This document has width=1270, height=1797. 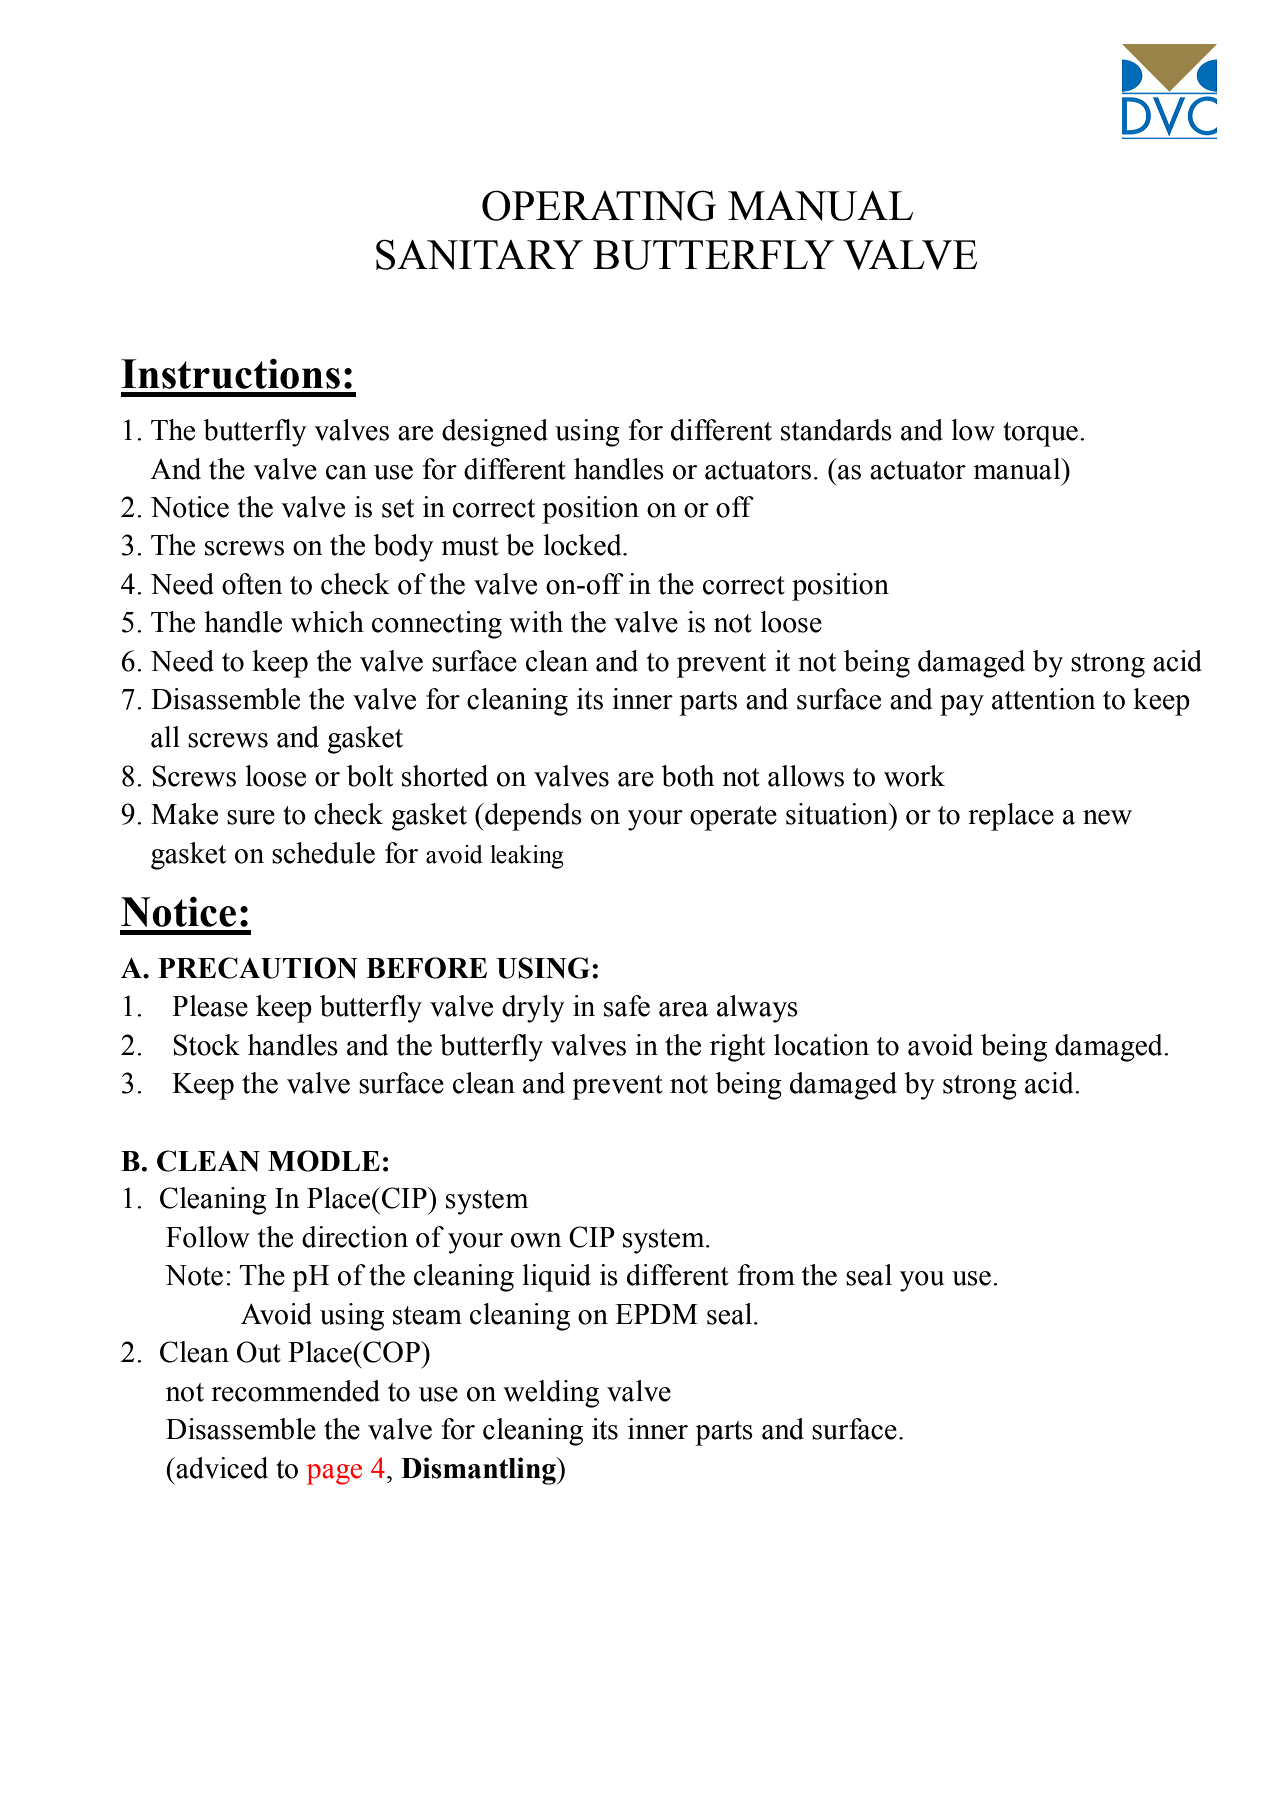 What do you see at coordinates (766, 1275) in the document?
I see `from` at bounding box center [766, 1275].
